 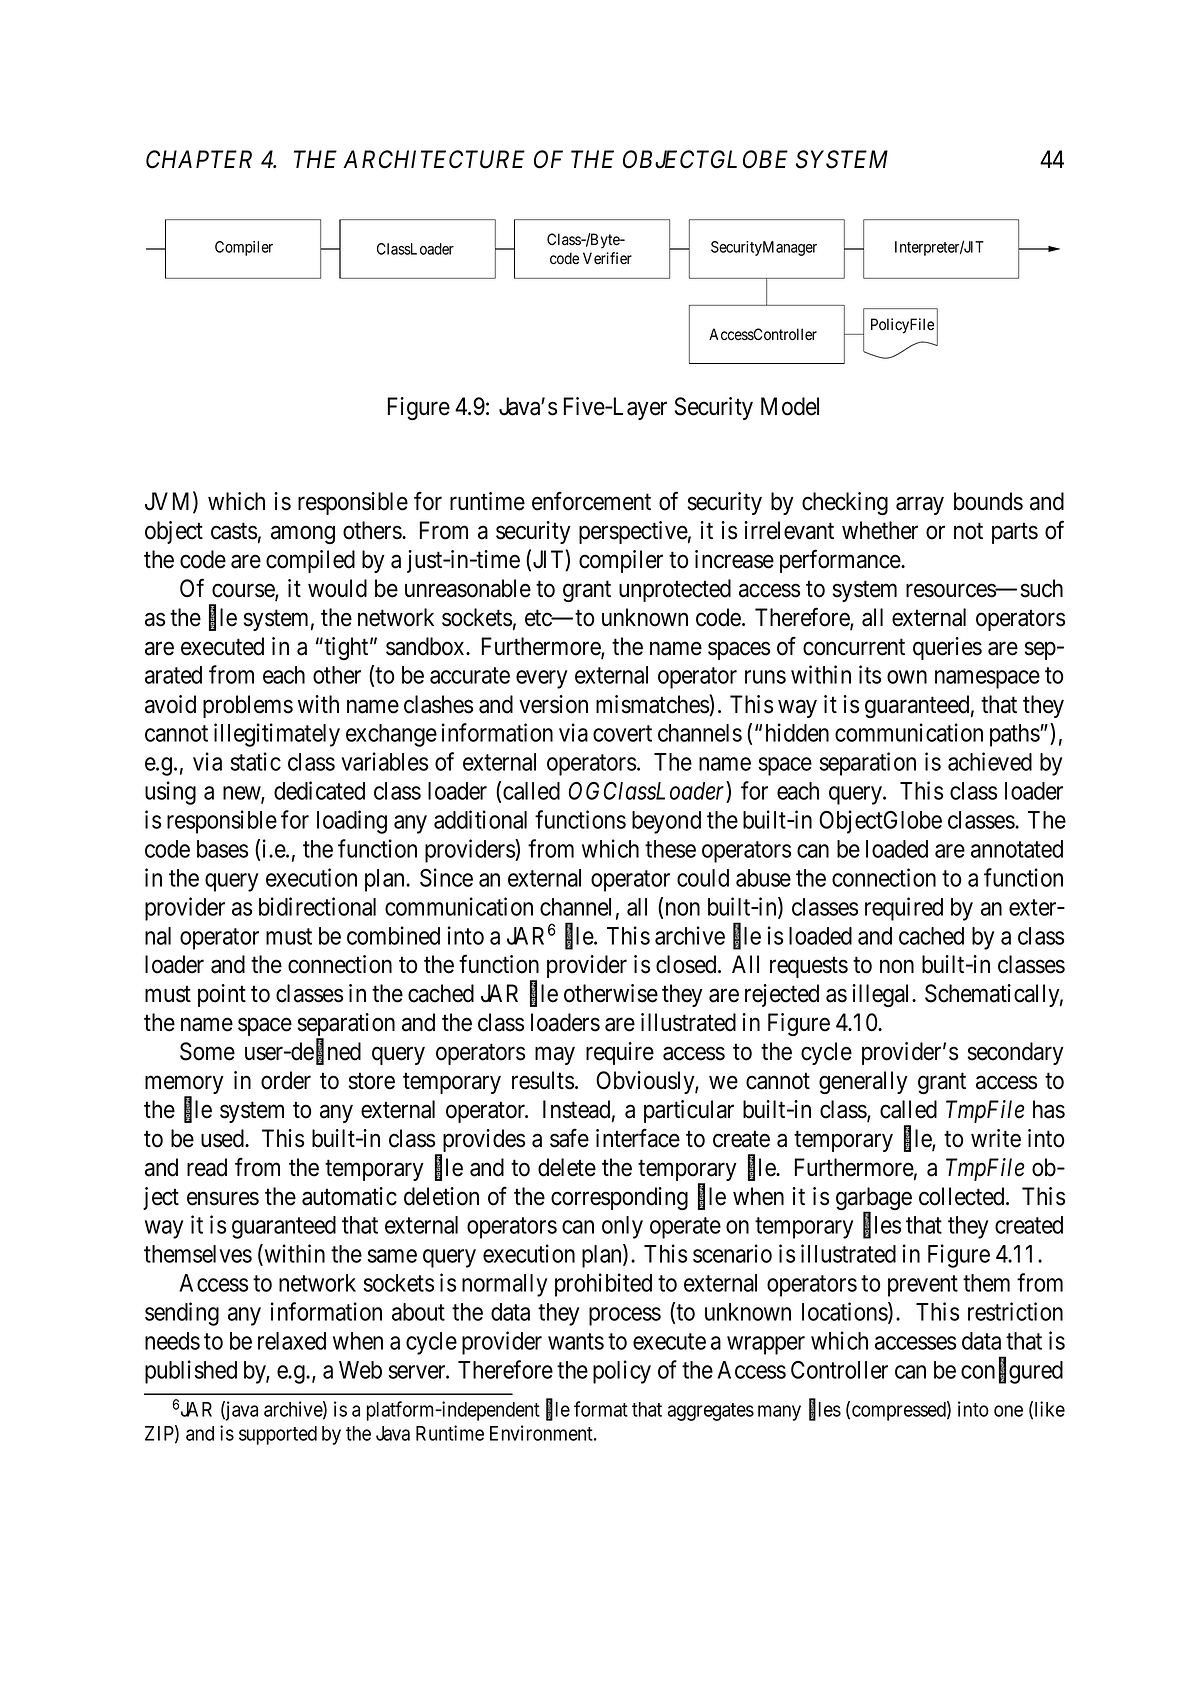 I want to click on Verifier, so click(x=607, y=258).
